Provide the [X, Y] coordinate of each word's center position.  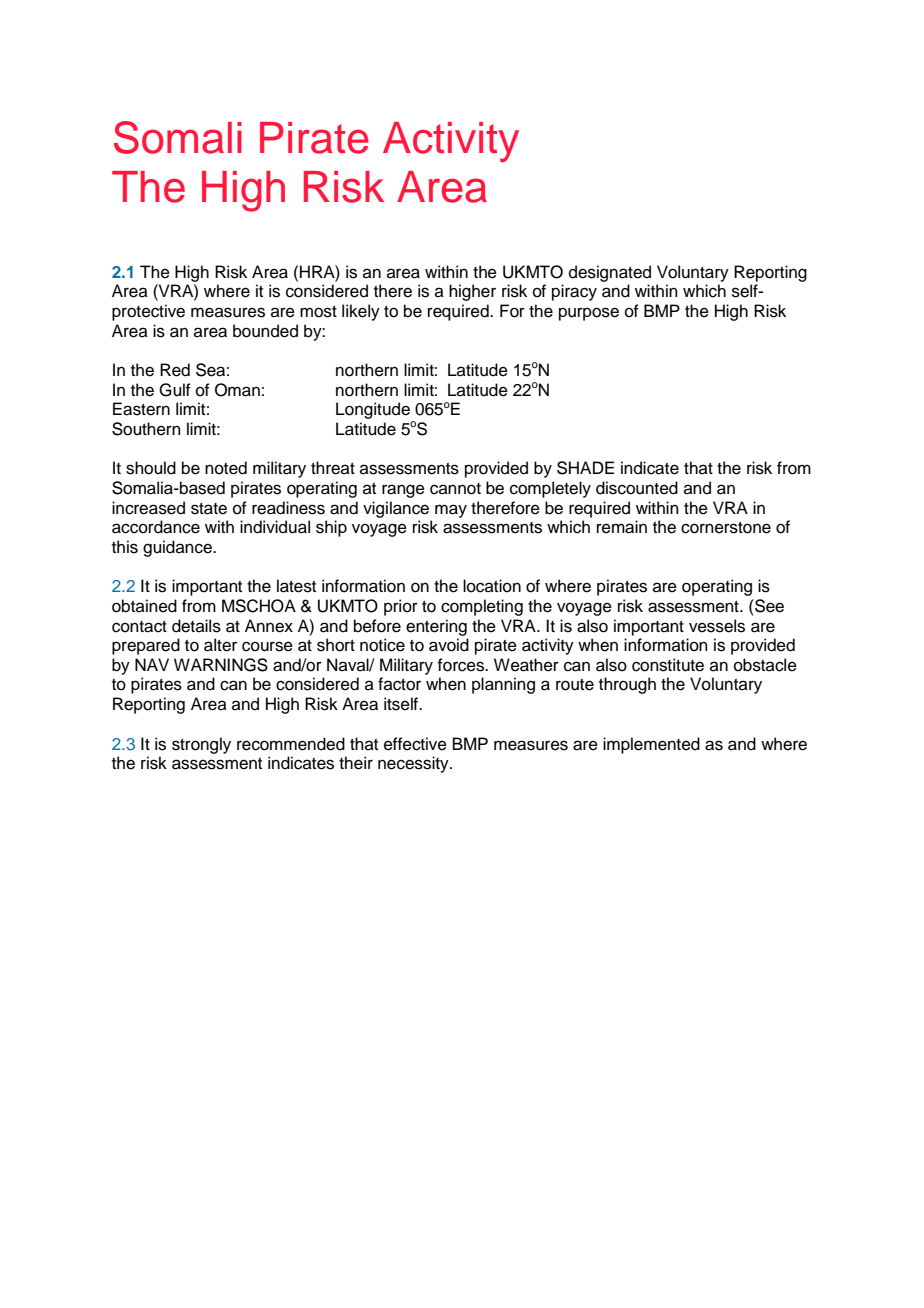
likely [361, 312]
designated [610, 273]
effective [415, 744]
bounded [265, 331]
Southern [146, 429]
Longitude [374, 412]
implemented [651, 745]
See [768, 606]
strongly [201, 745]
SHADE [585, 468]
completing [482, 607]
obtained [144, 606]
